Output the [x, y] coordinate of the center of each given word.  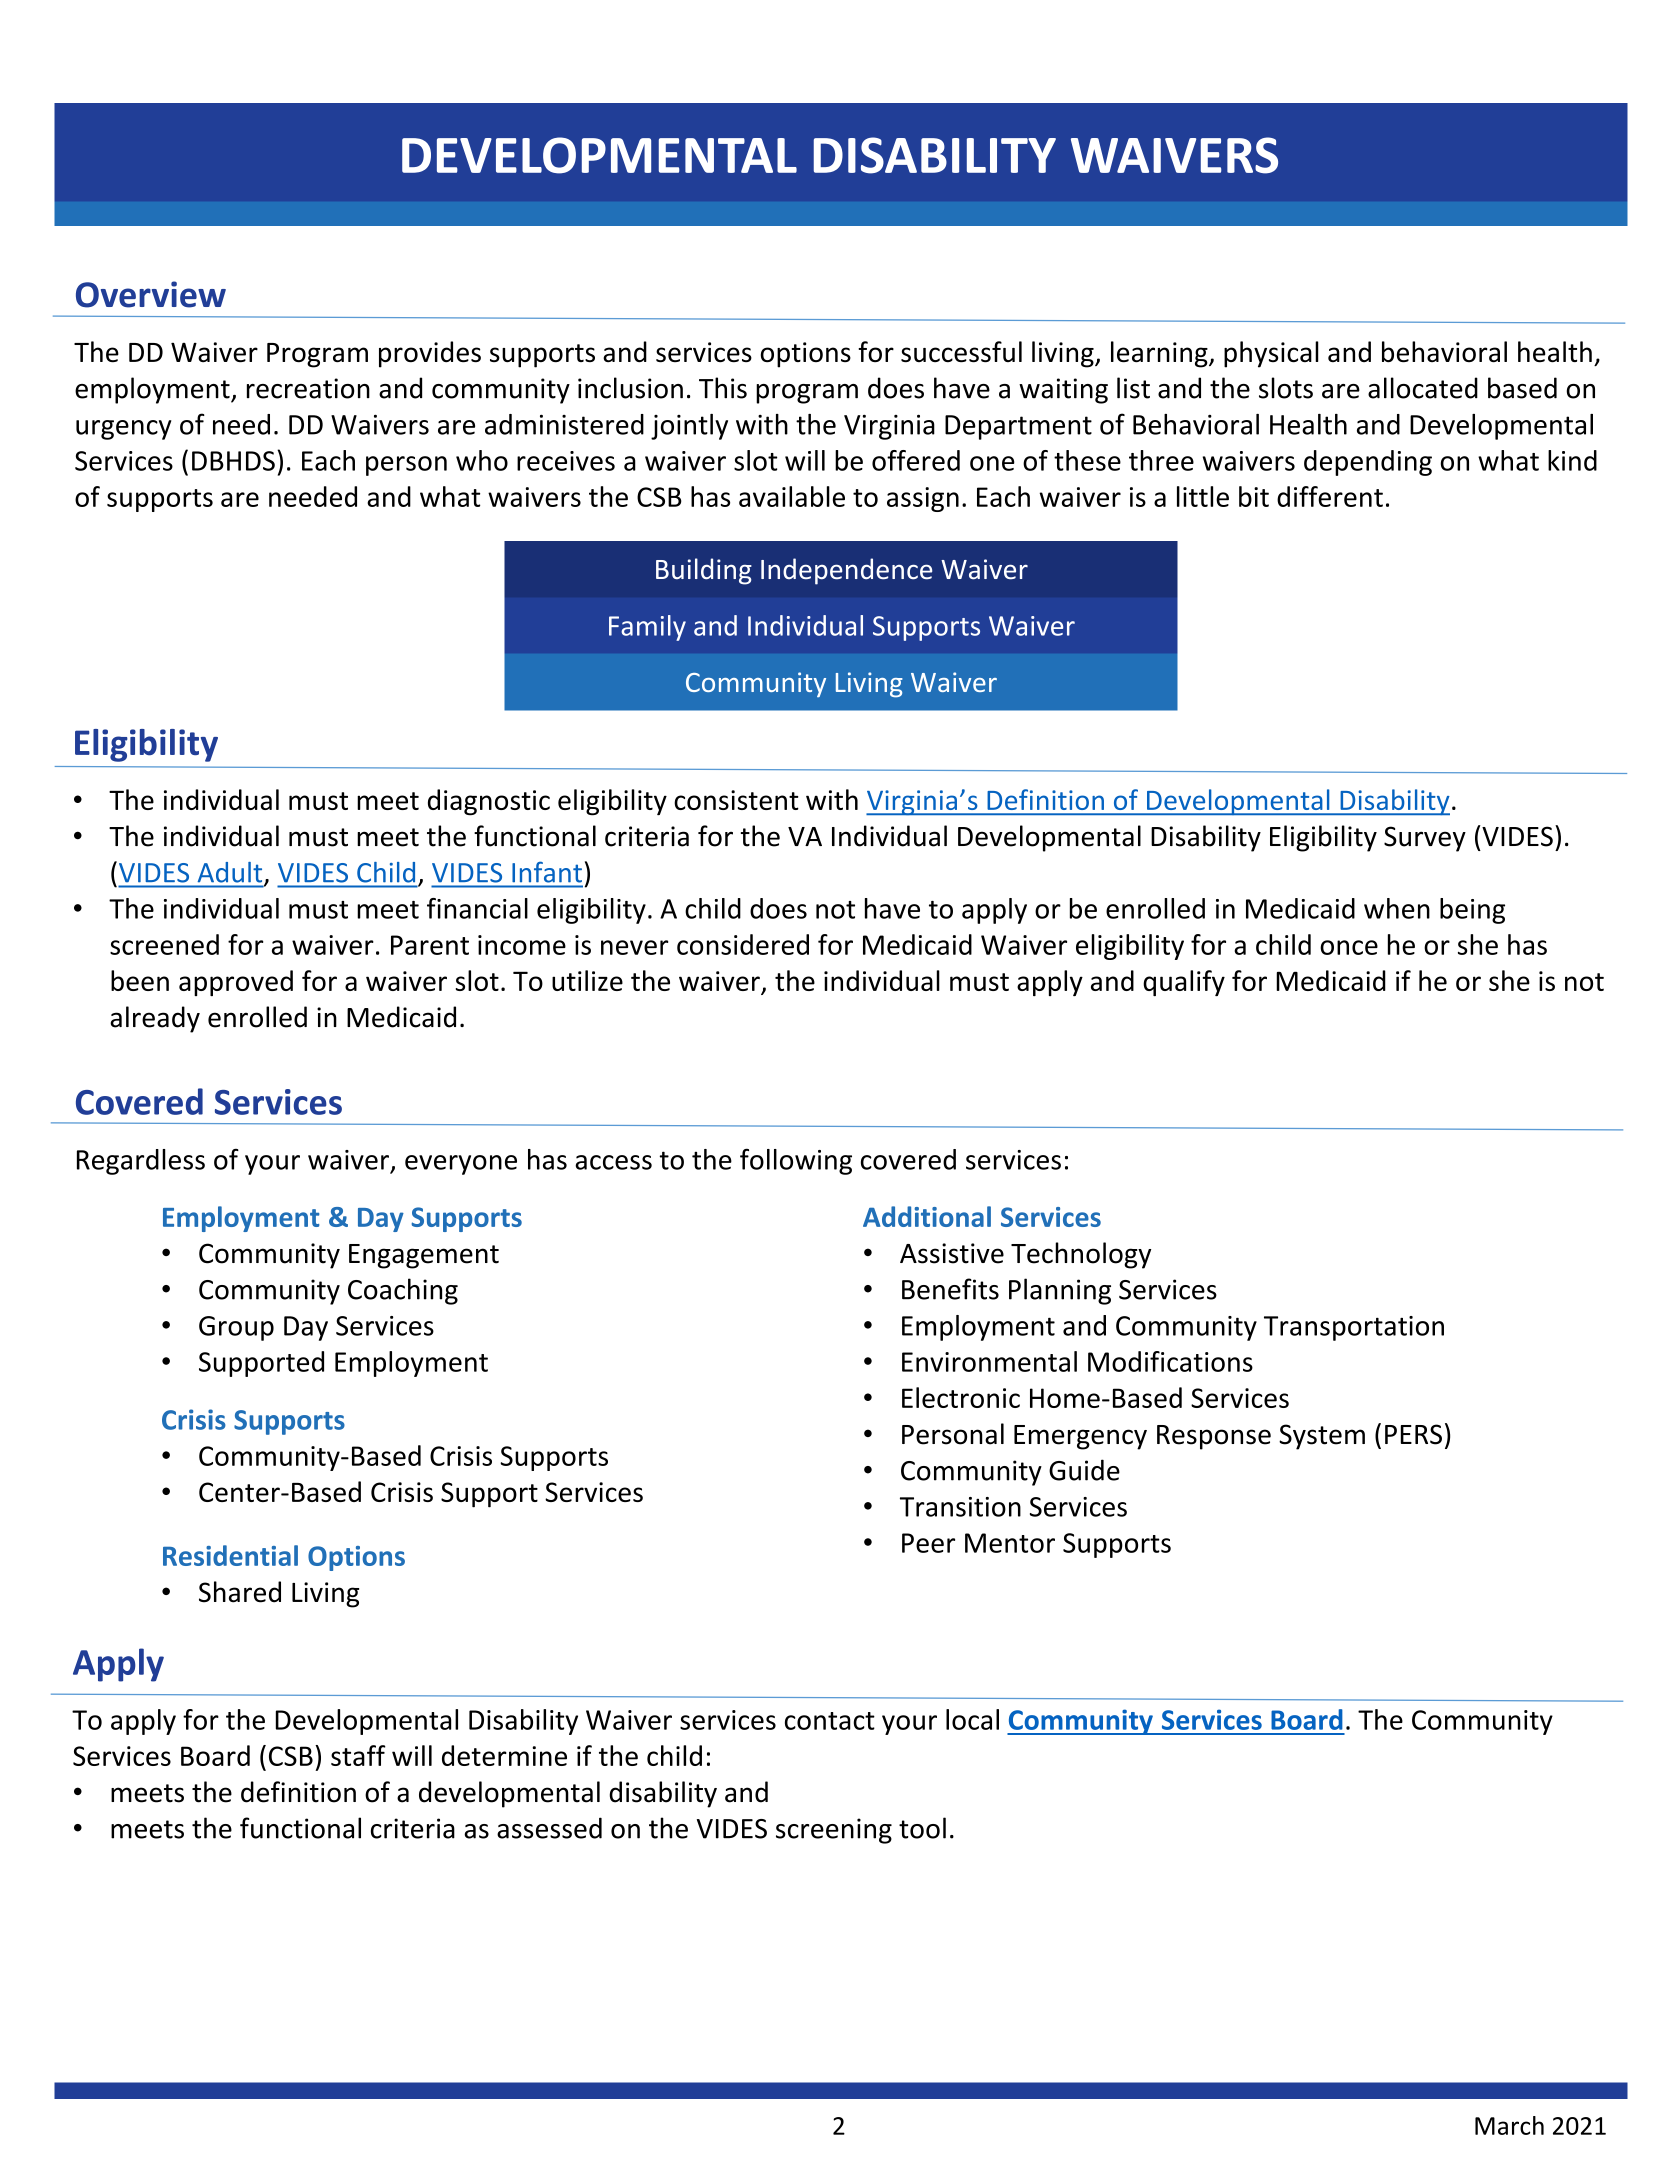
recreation [308, 388]
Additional [927, 1216]
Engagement [424, 1256]
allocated [1423, 388]
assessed [549, 1828]
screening [834, 1831]
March [1509, 2125]
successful [961, 351]
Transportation [1354, 1328]
